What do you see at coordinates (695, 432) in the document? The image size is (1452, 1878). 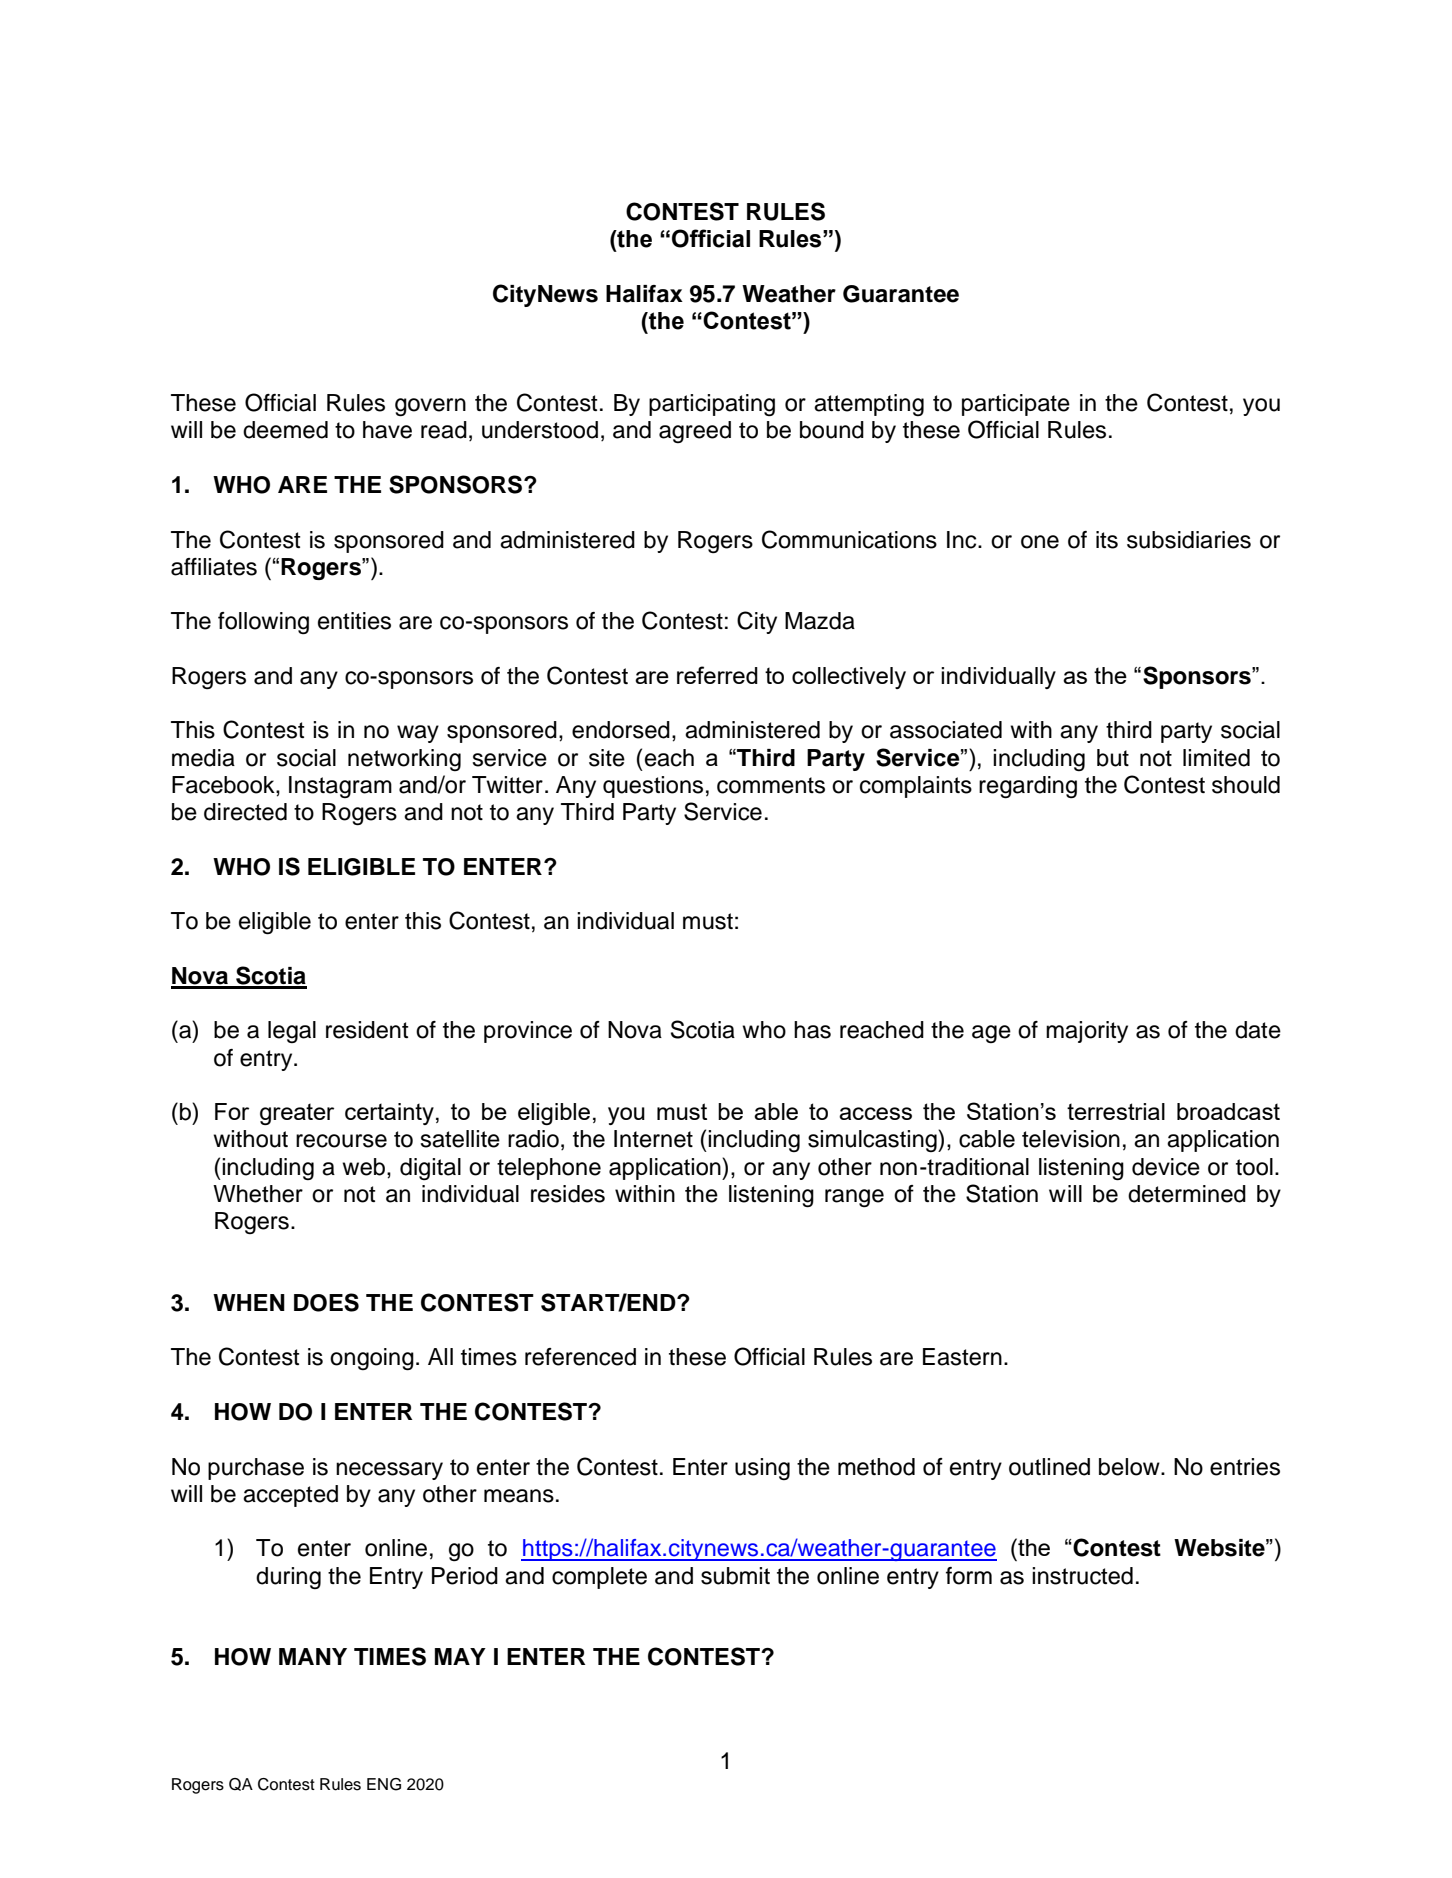 I see `agreed` at bounding box center [695, 432].
